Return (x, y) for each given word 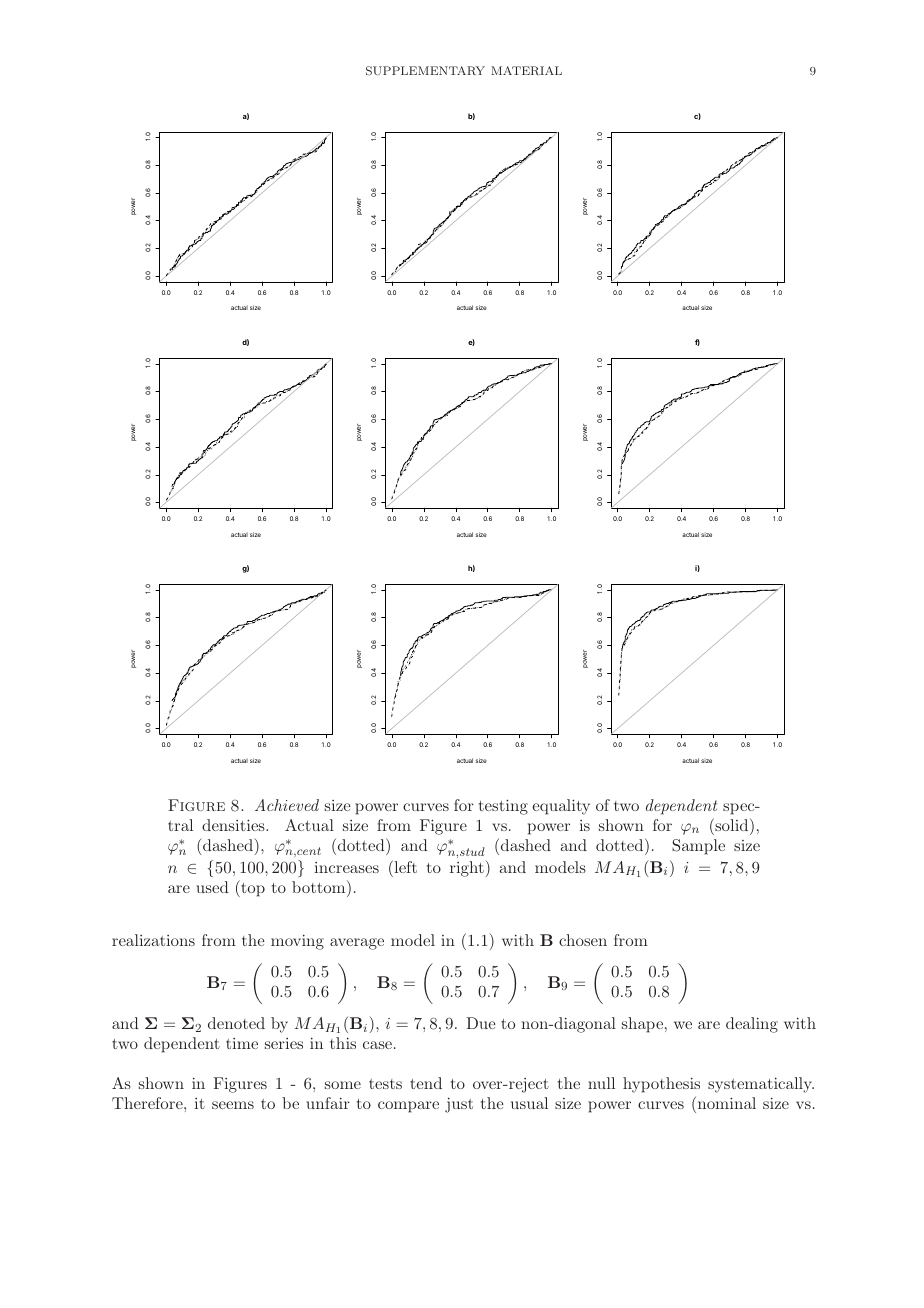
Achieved (287, 805)
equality (561, 807)
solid (732, 824)
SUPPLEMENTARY (425, 70)
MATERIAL (526, 70)
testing (503, 807)
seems (233, 1105)
